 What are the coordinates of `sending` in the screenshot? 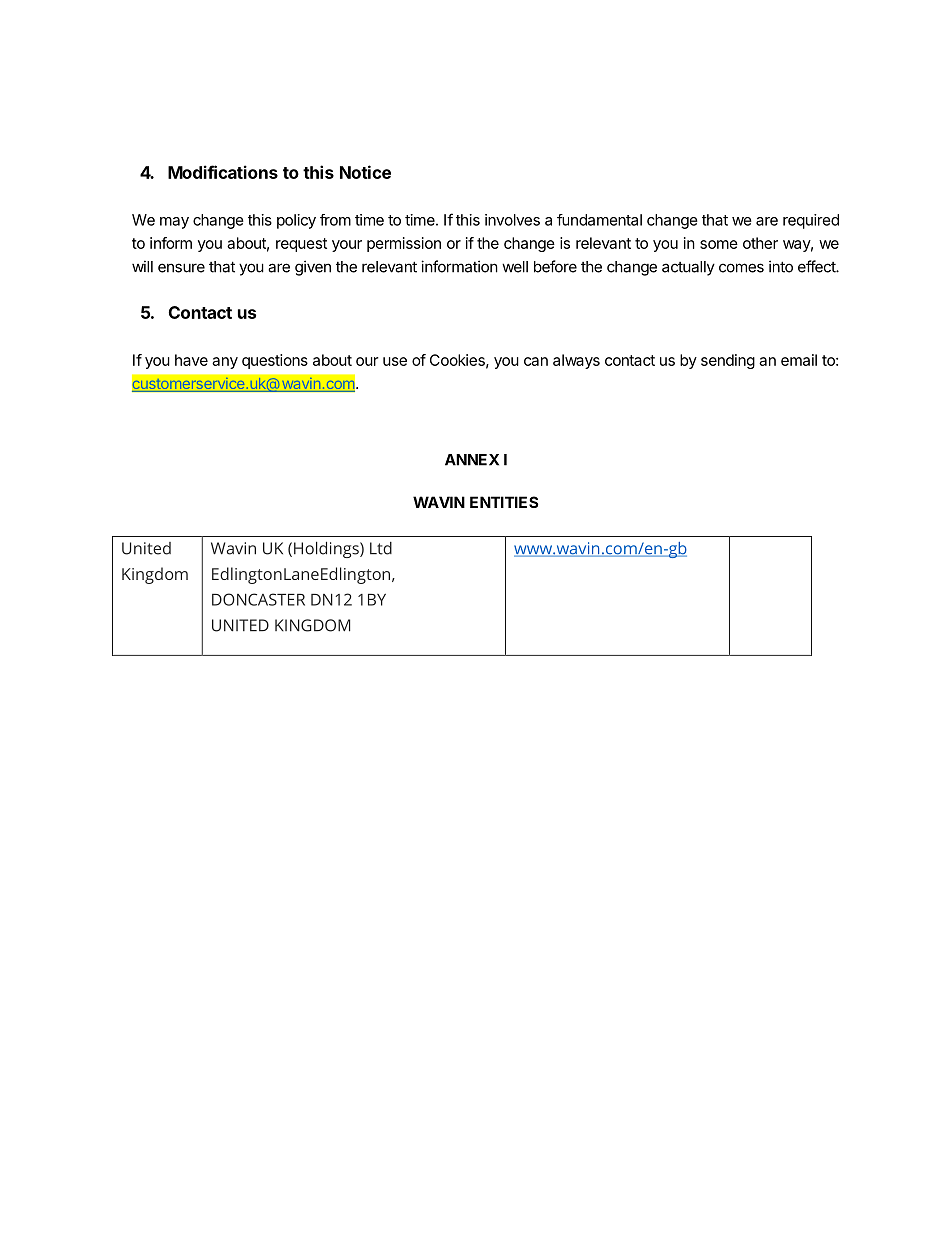 It's located at (728, 361).
